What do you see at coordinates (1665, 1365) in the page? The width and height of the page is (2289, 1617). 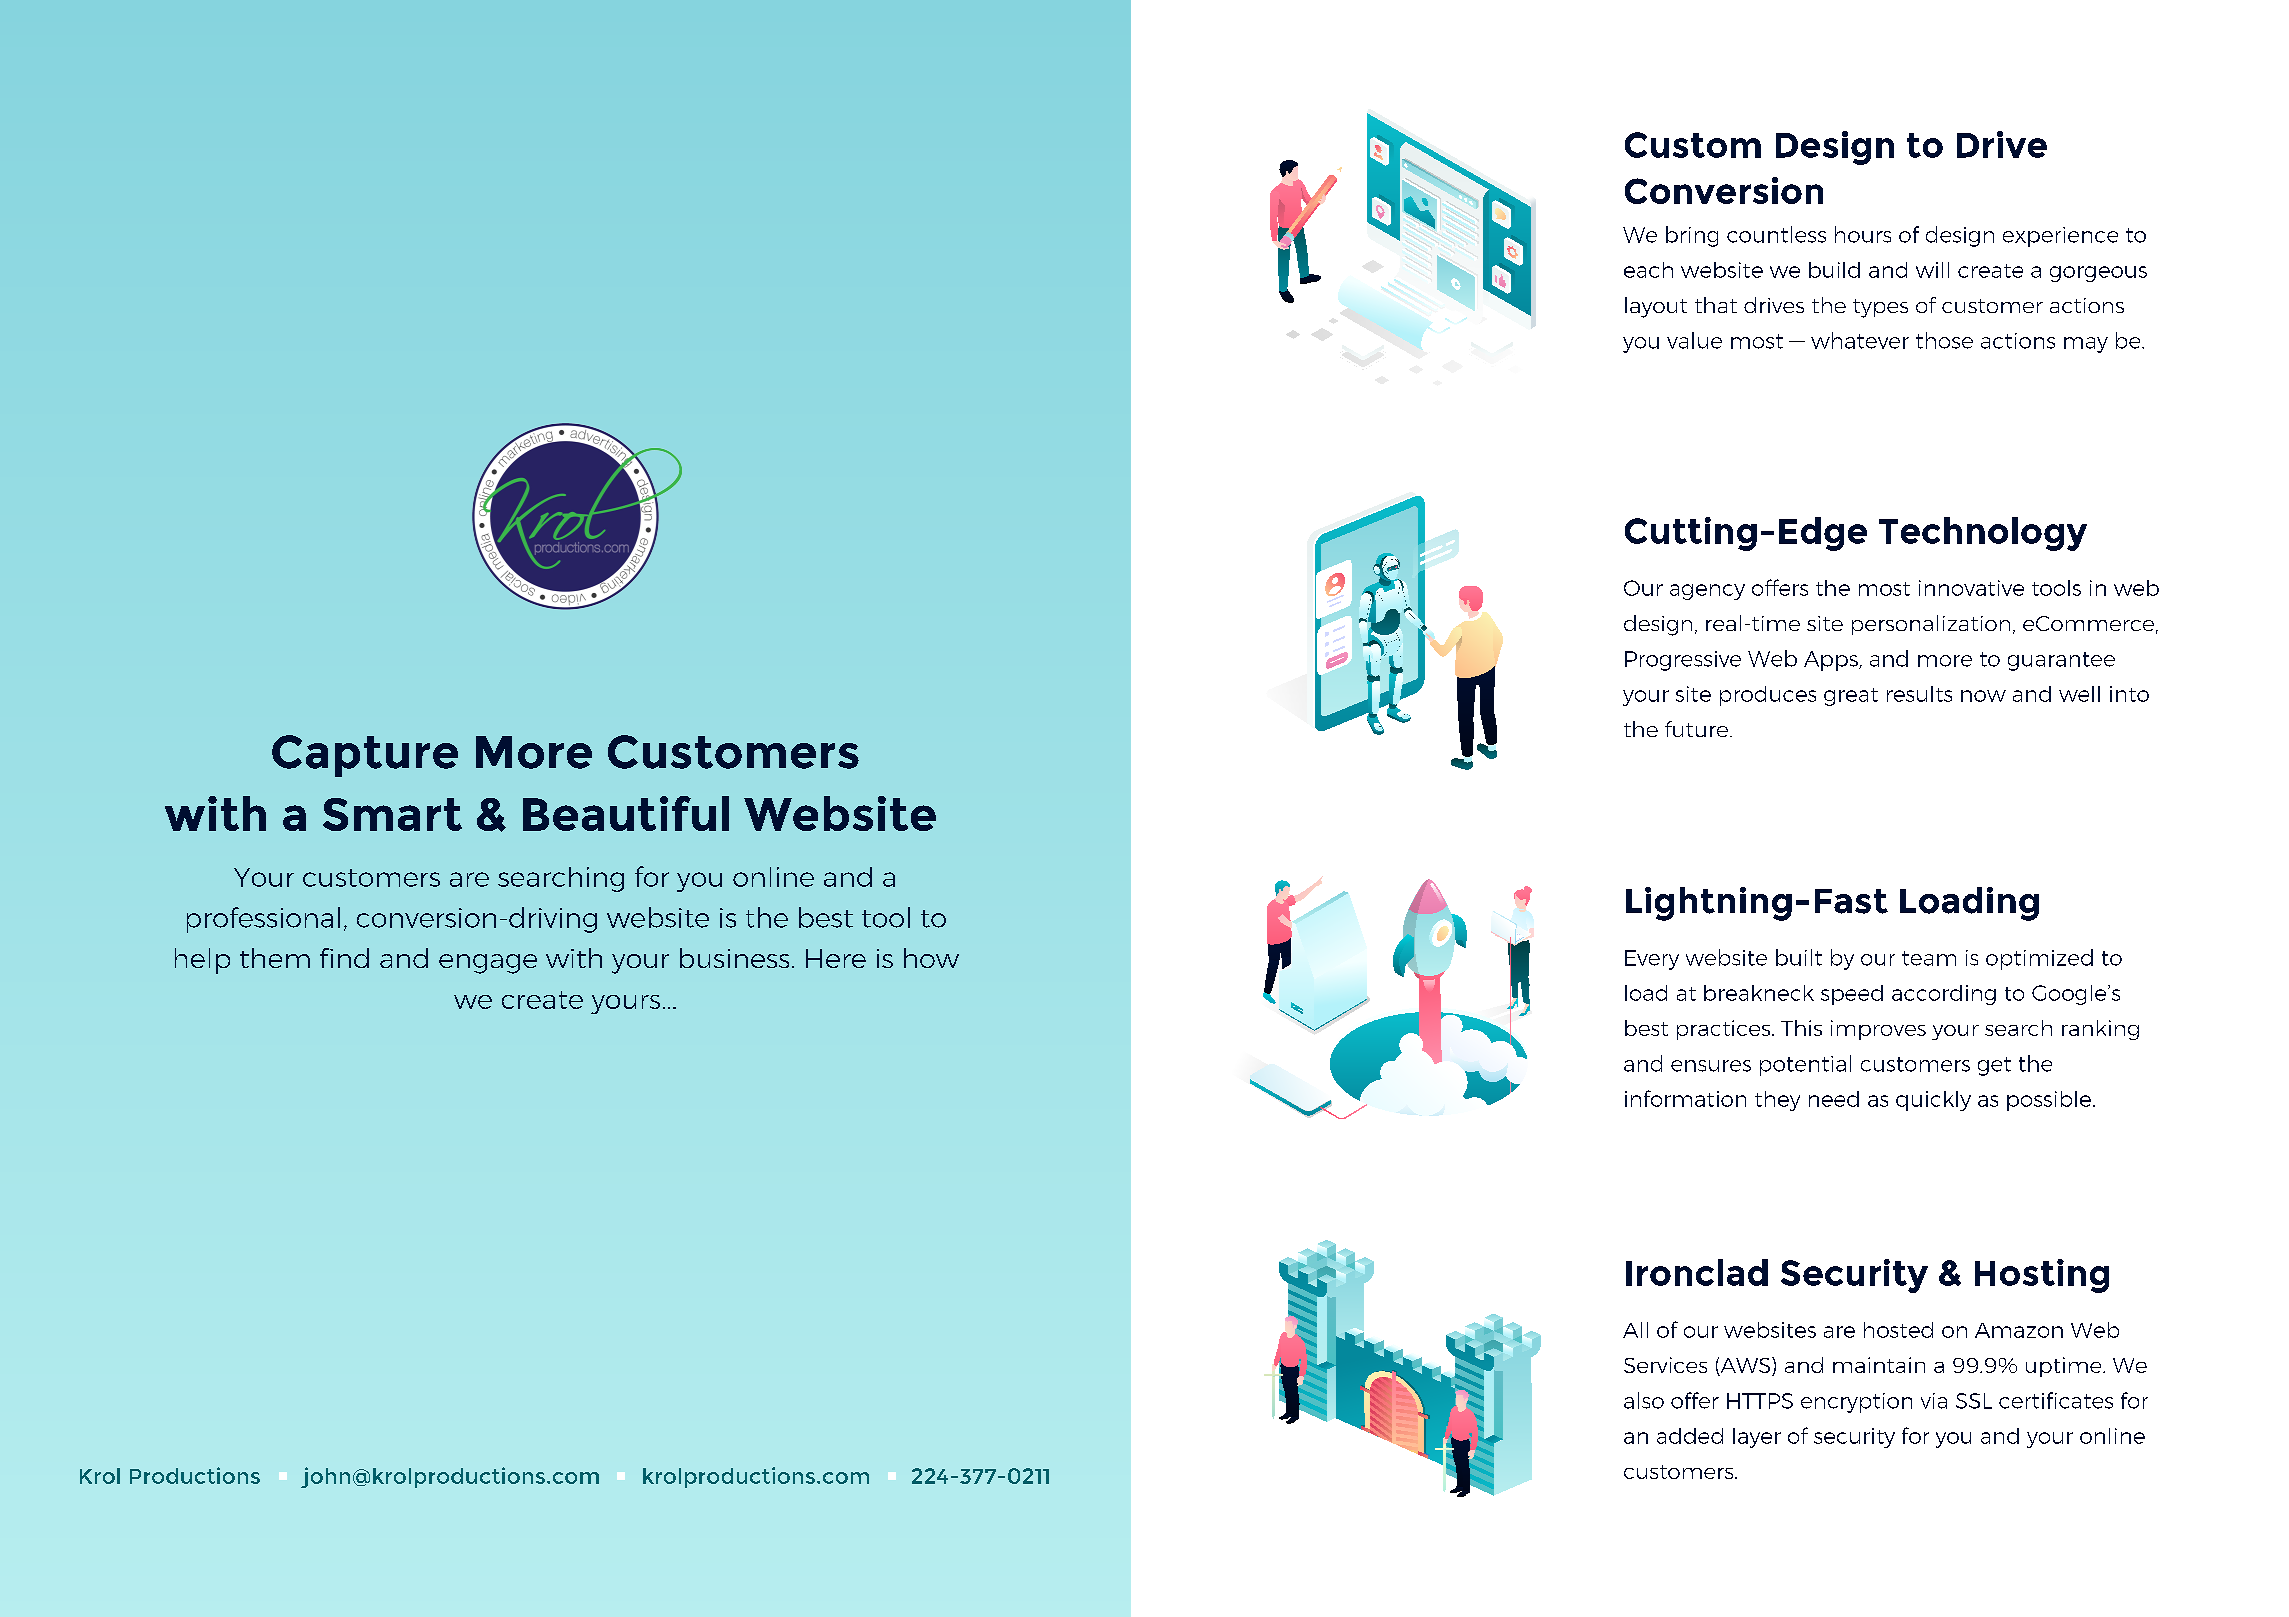 I see `Services` at bounding box center [1665, 1365].
